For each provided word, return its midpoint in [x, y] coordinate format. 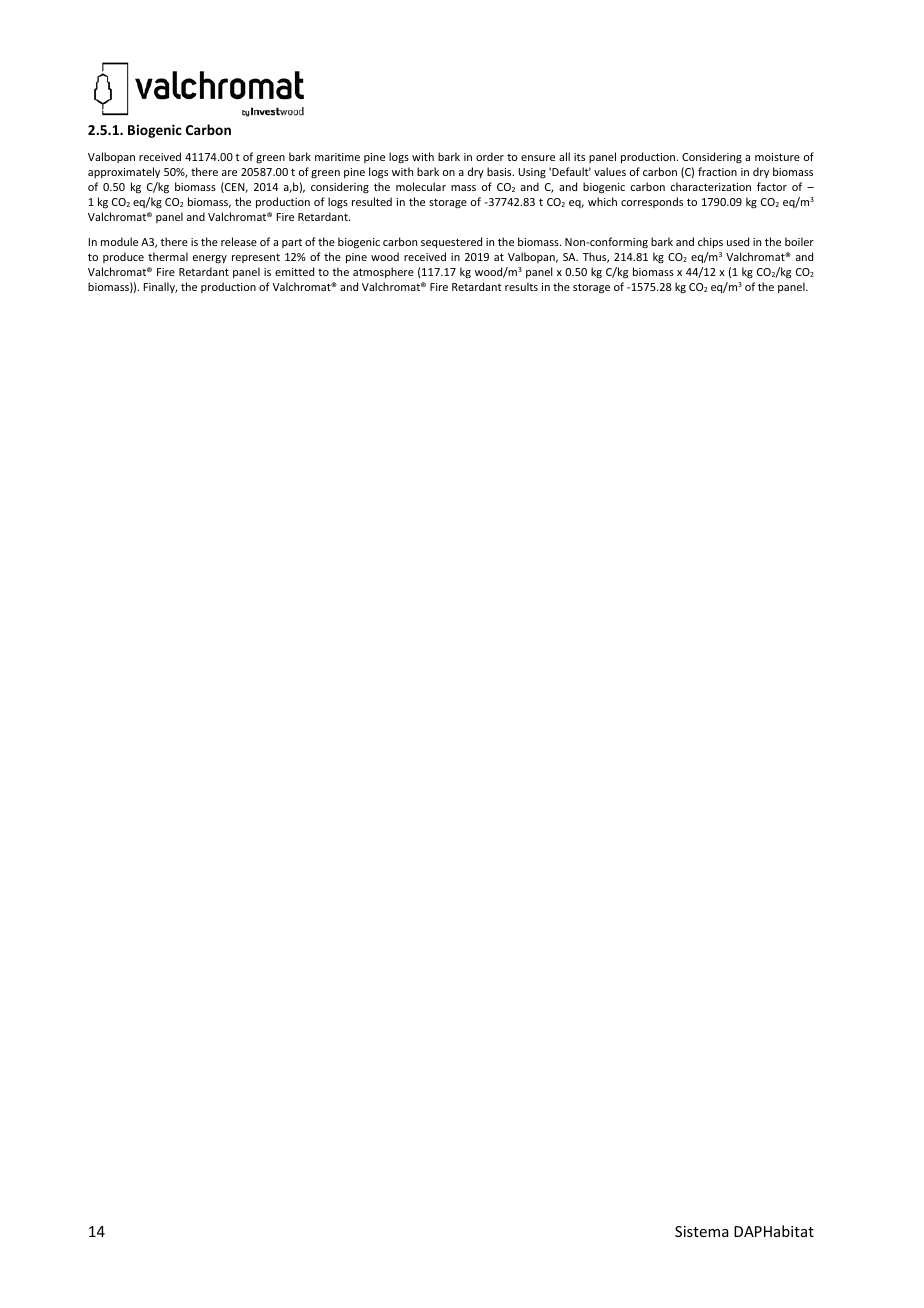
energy [210, 259]
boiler [799, 241]
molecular [421, 186]
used [738, 241]
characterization [711, 186]
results [521, 286]
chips [710, 242]
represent [256, 258]
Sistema [702, 1231]
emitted [294, 271]
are [229, 173]
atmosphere [383, 272]
